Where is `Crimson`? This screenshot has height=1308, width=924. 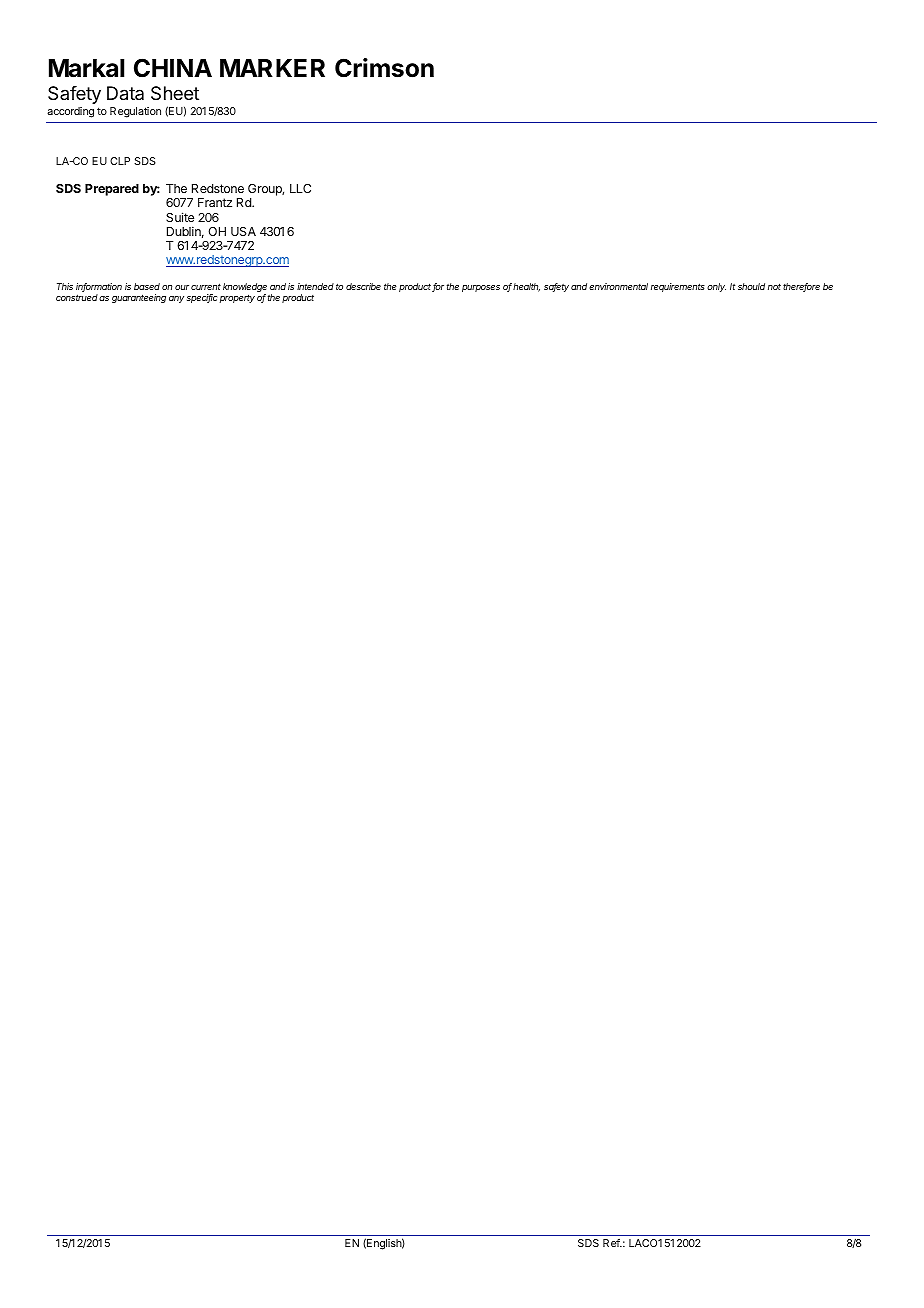
Crimson is located at coordinates (384, 68).
